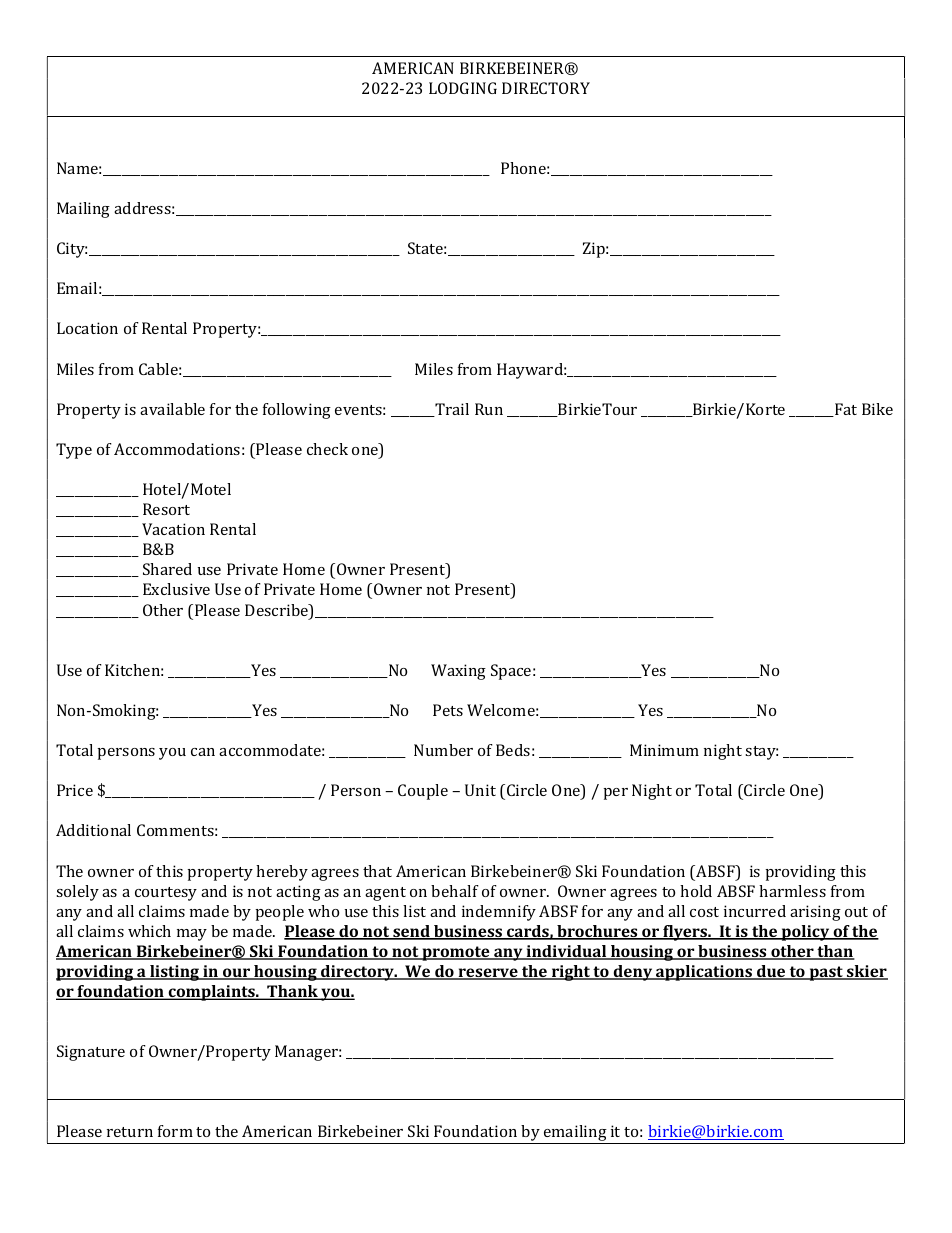  Describe the element at coordinates (463, 88) in the page. I see `LODGING` at that location.
